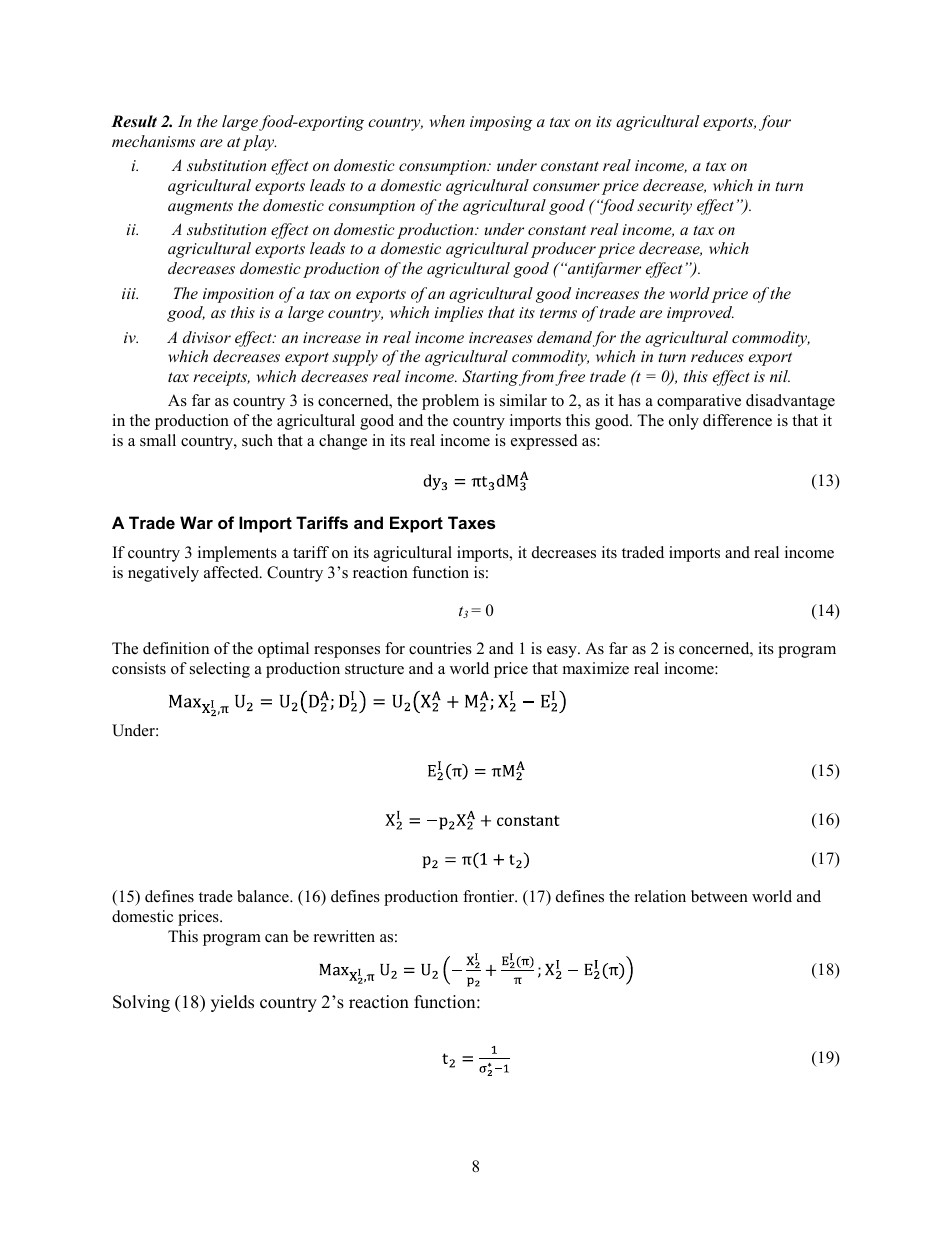 The width and height of the page is (952, 1233). Describe the element at coordinates (232, 1003) in the page. I see `yields` at that location.
